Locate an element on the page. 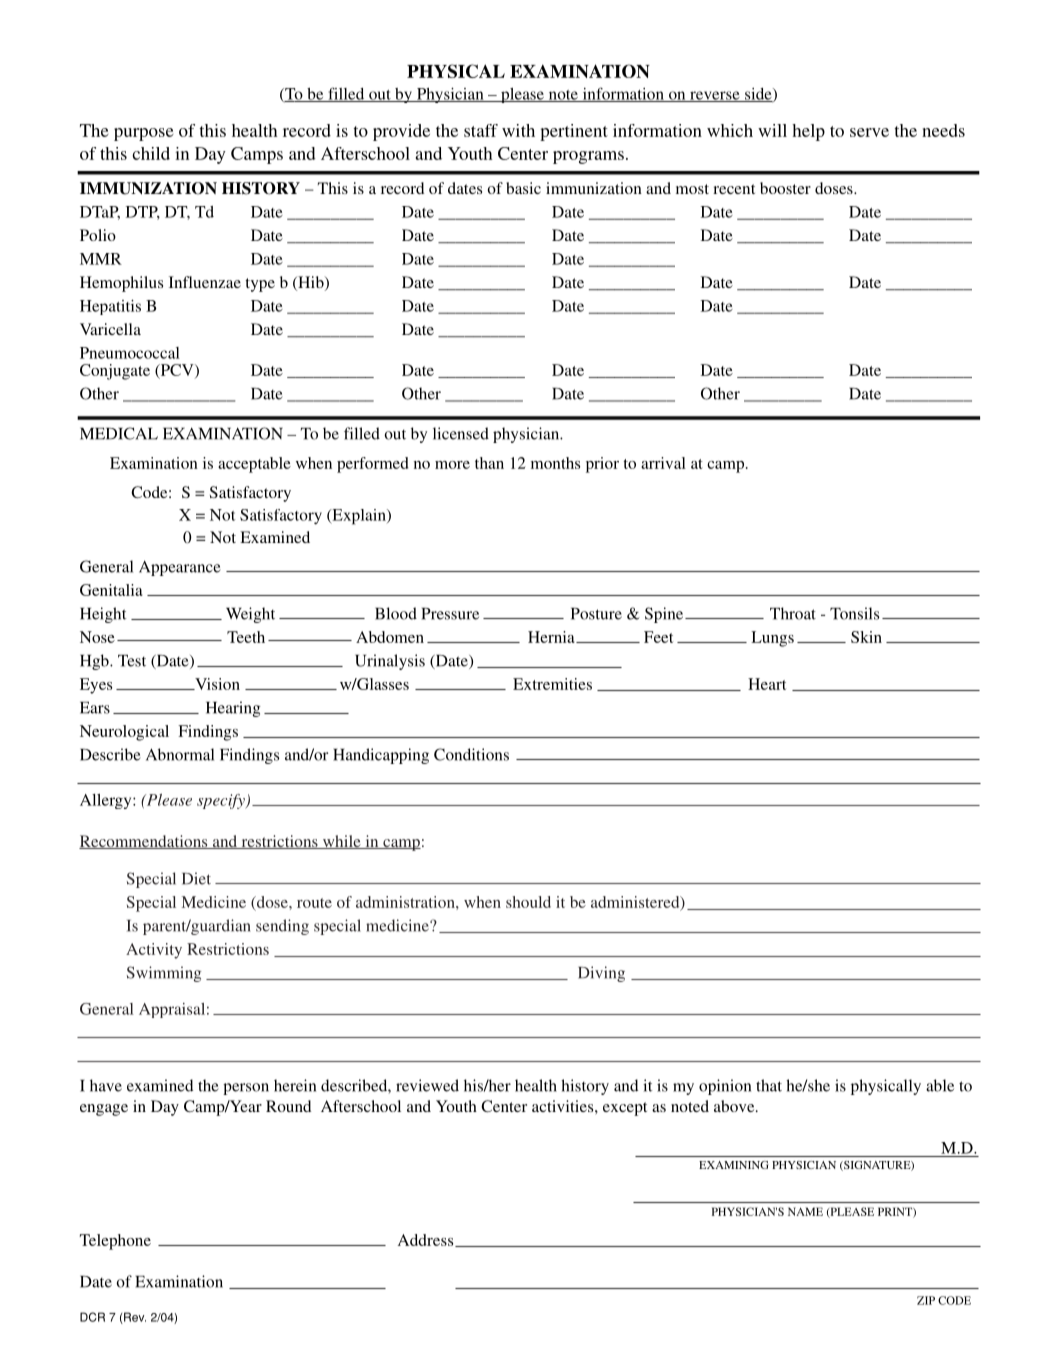 This page has width=1057, height=1368. Telephone is located at coordinates (115, 1242).
